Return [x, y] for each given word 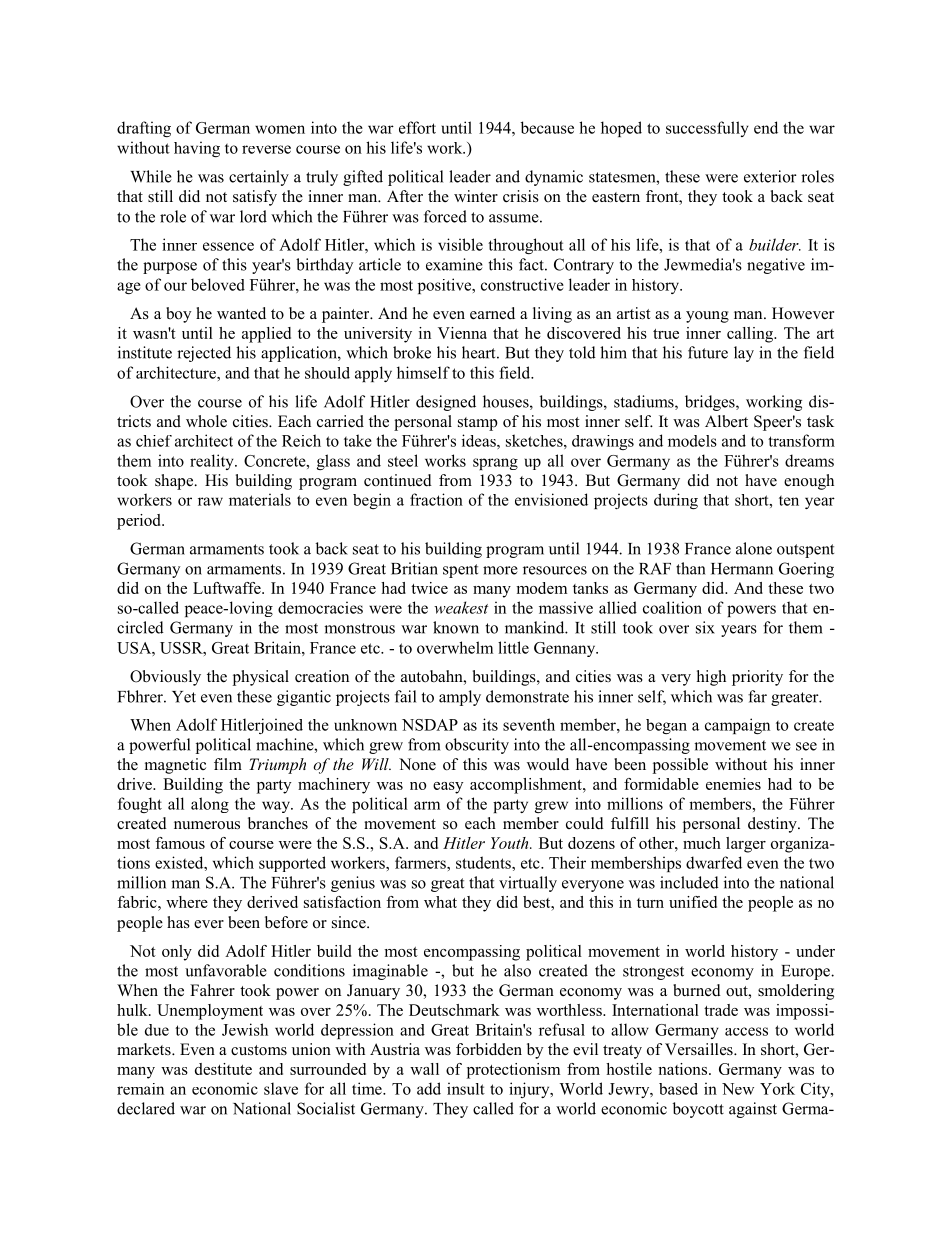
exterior [770, 176]
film [228, 764]
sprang [495, 464]
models [692, 441]
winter [476, 196]
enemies [733, 784]
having [197, 149]
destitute [223, 1069]
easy [448, 788]
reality [213, 462]
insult [466, 1088]
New [738, 1089]
